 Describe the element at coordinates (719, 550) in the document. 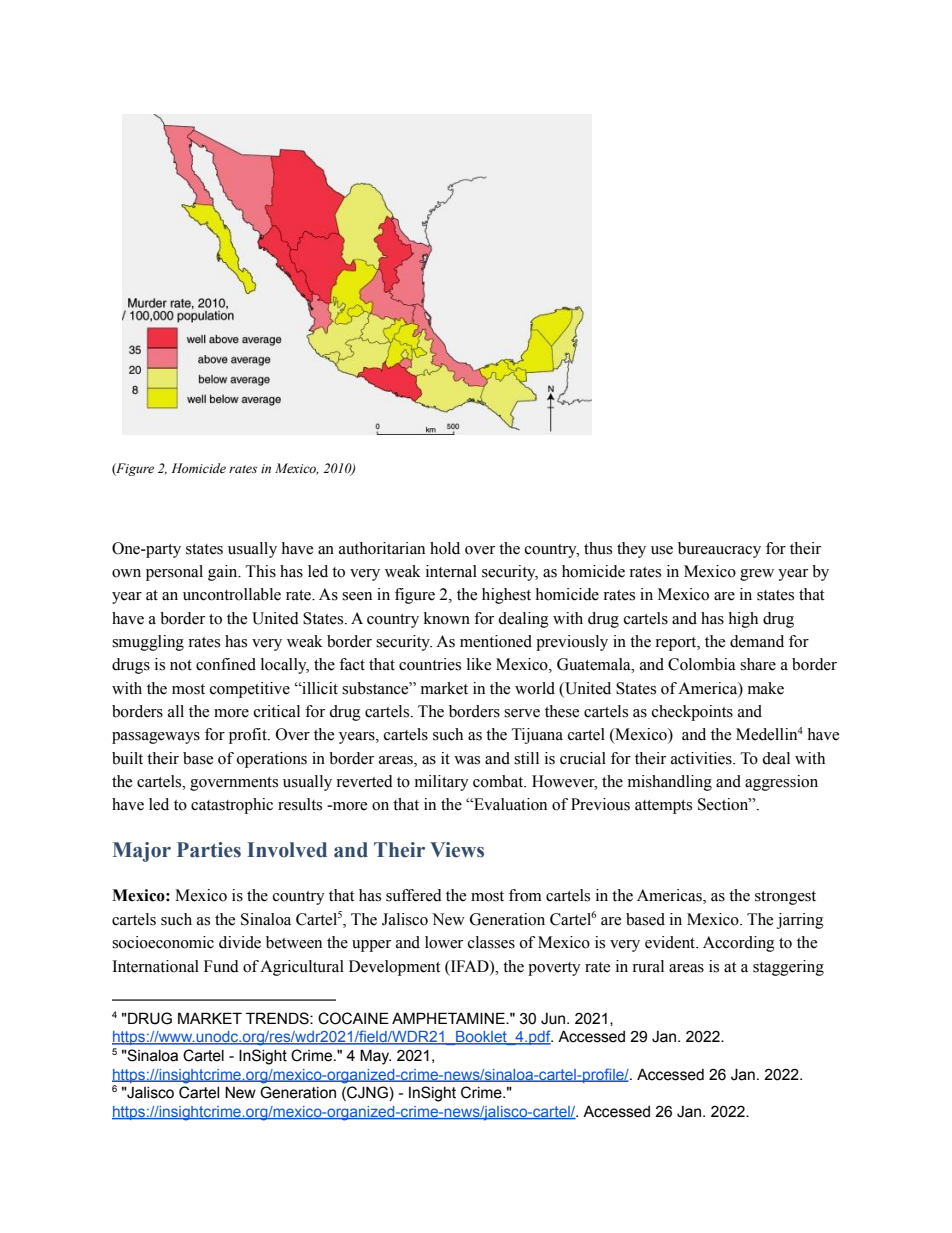

I see `bureaucracy` at that location.
